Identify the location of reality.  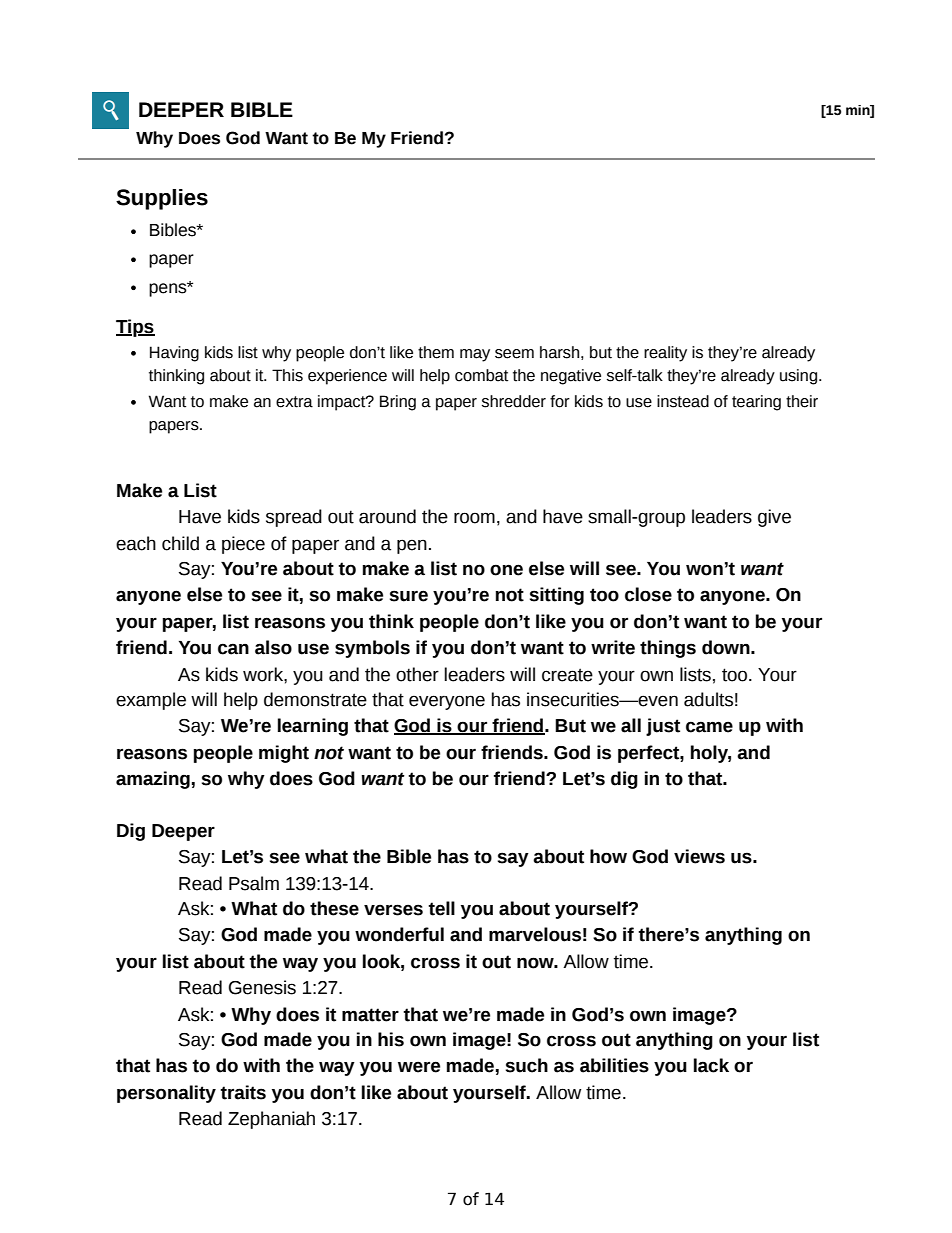
(665, 354).
